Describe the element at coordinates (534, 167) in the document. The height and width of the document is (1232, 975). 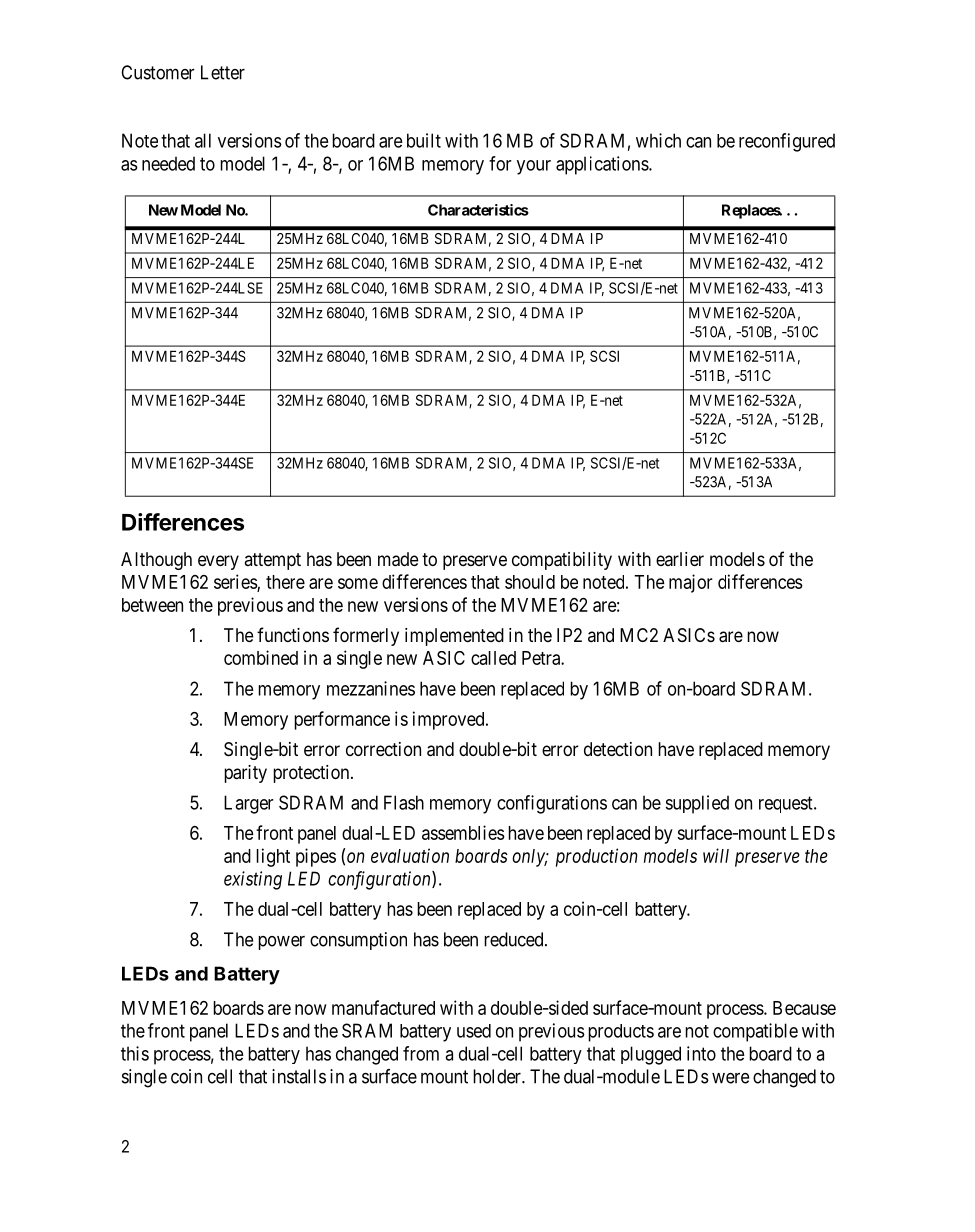
I see `your` at that location.
